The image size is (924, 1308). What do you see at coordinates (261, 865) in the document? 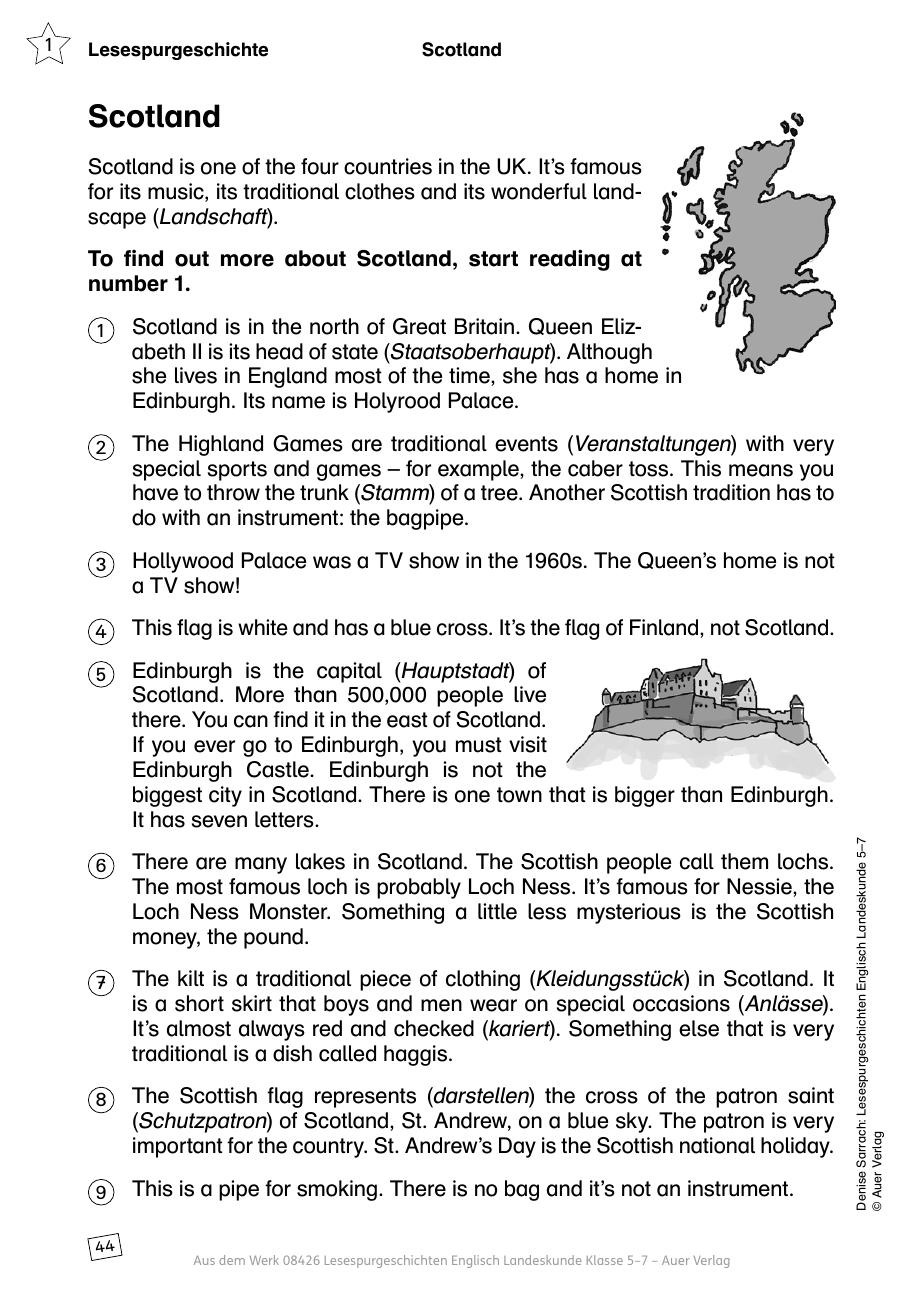
I see `many` at bounding box center [261, 865].
